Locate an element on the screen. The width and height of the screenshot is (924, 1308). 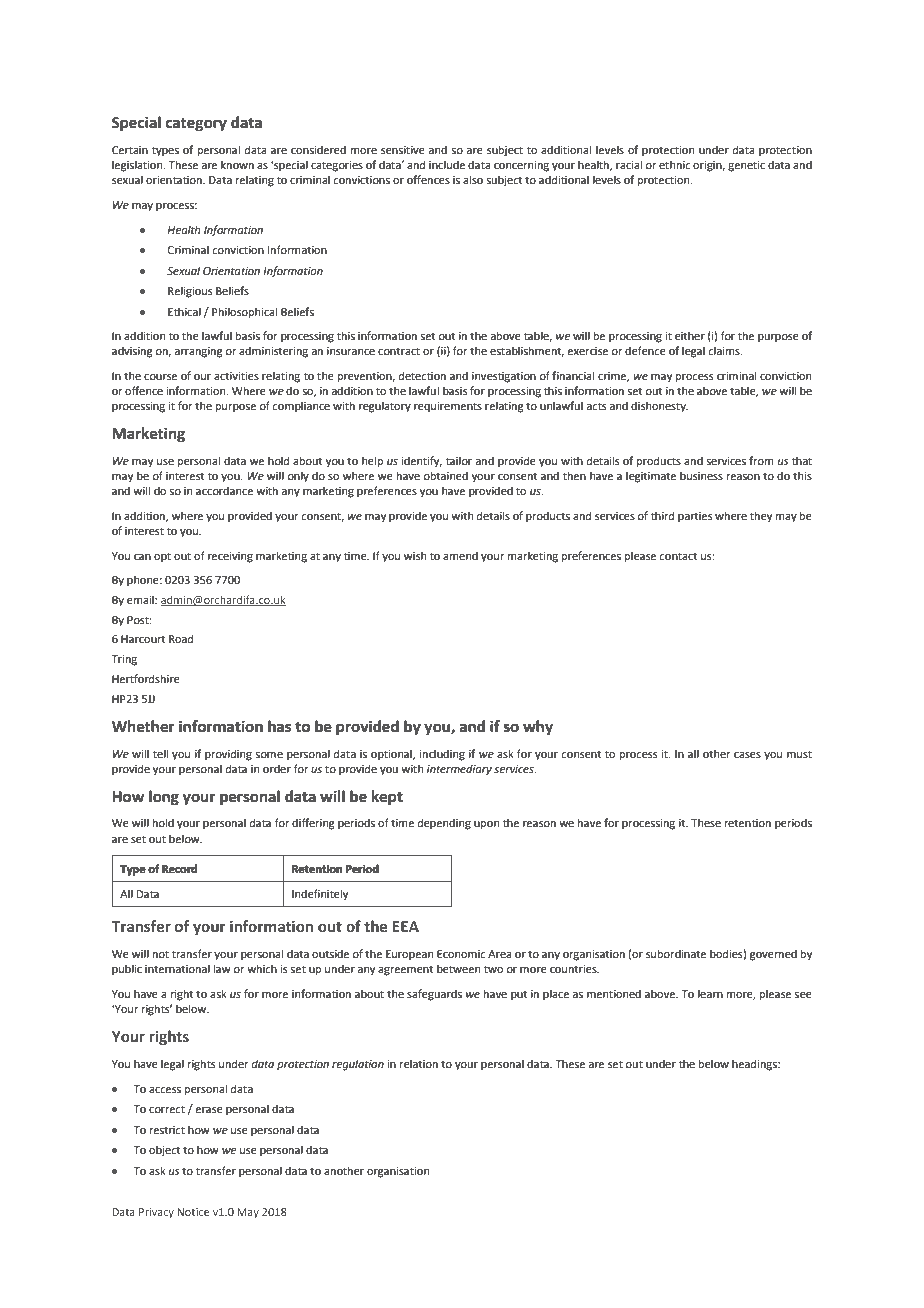
depending is located at coordinates (444, 824).
